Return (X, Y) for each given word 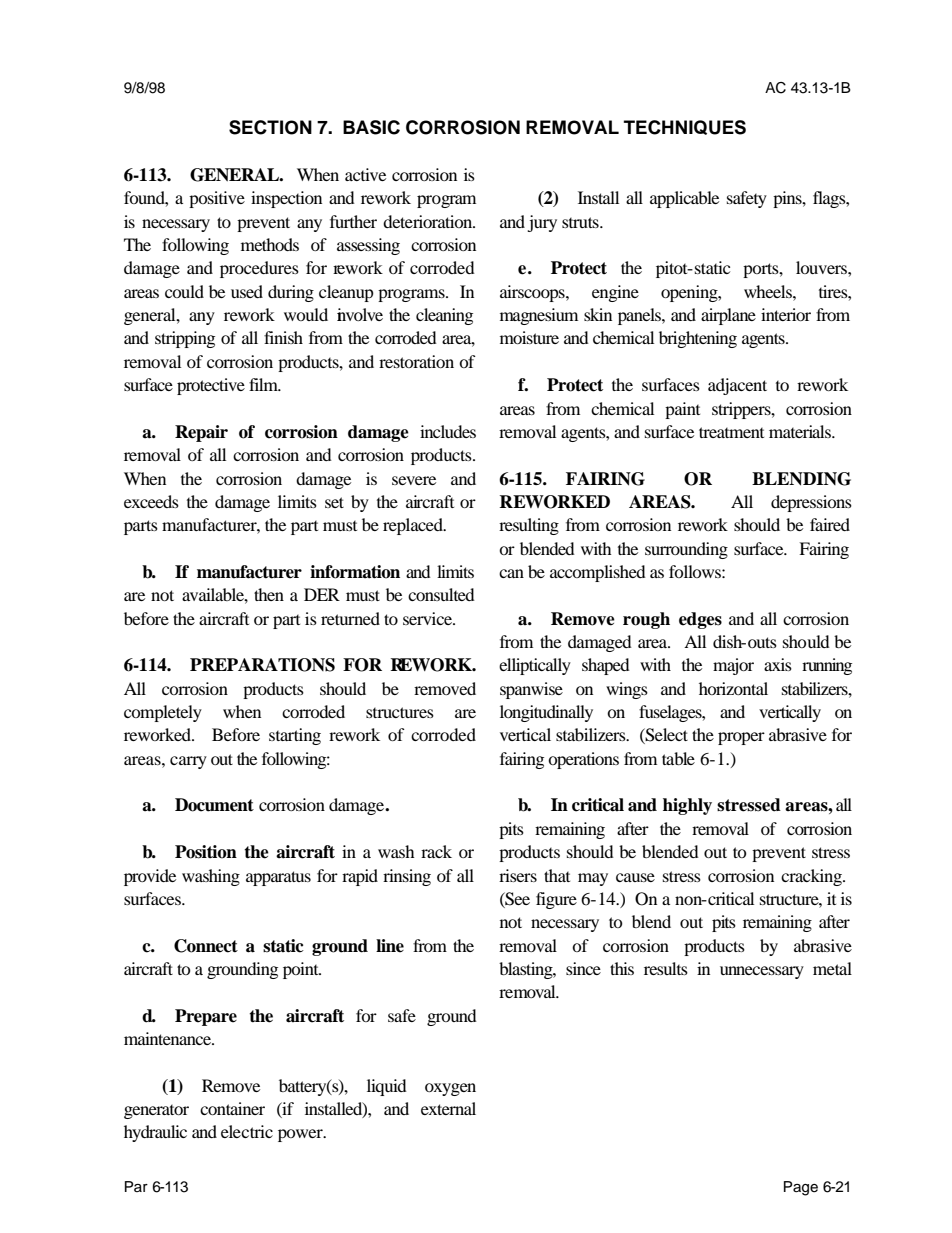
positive (217, 199)
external (448, 1108)
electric (247, 1131)
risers (518, 875)
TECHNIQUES (685, 127)
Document (214, 805)
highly (687, 806)
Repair (201, 433)
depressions (811, 503)
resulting (529, 526)
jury (542, 223)
